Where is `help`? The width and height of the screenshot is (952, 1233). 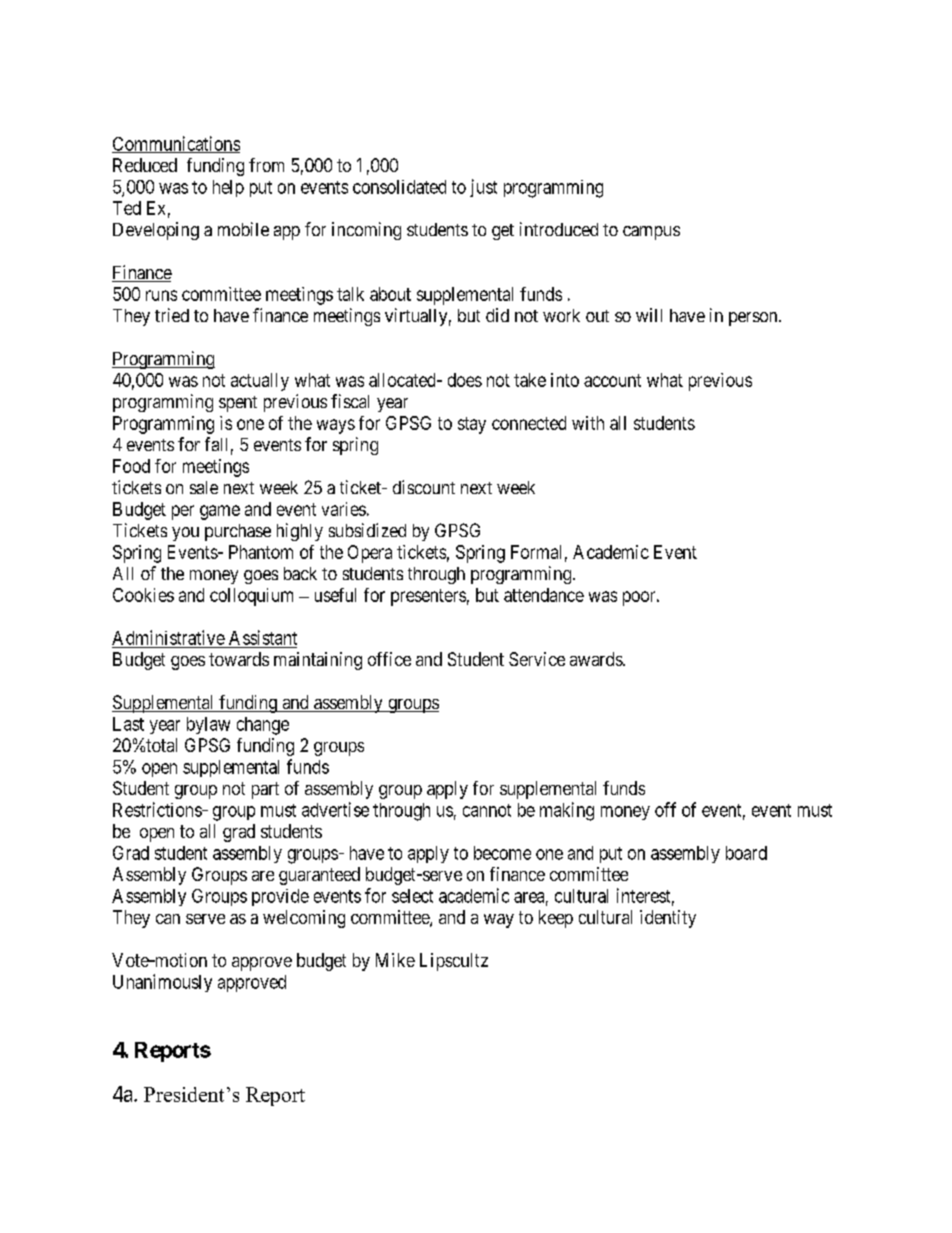 help is located at coordinates (228, 188).
